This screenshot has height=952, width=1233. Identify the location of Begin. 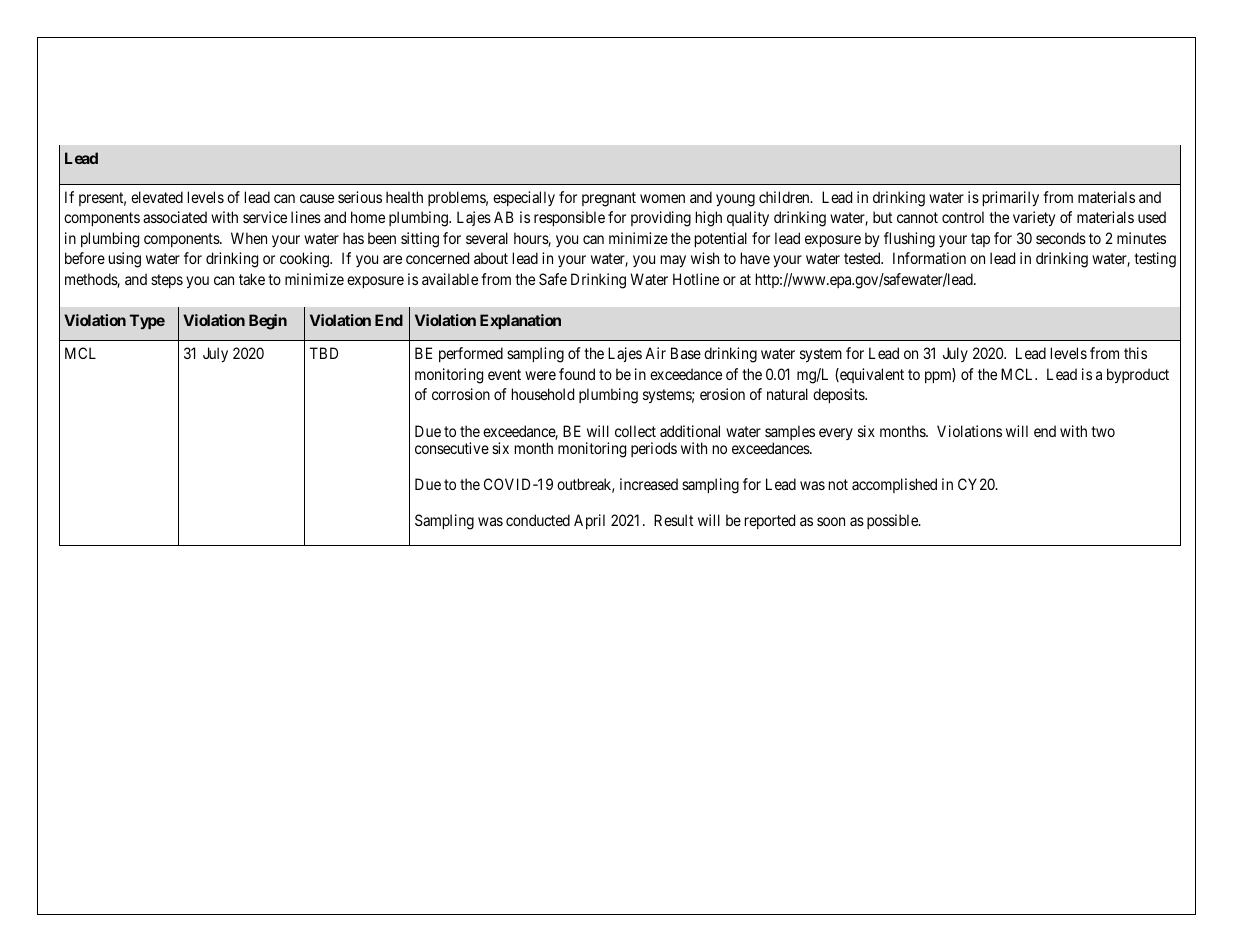
(268, 322).
